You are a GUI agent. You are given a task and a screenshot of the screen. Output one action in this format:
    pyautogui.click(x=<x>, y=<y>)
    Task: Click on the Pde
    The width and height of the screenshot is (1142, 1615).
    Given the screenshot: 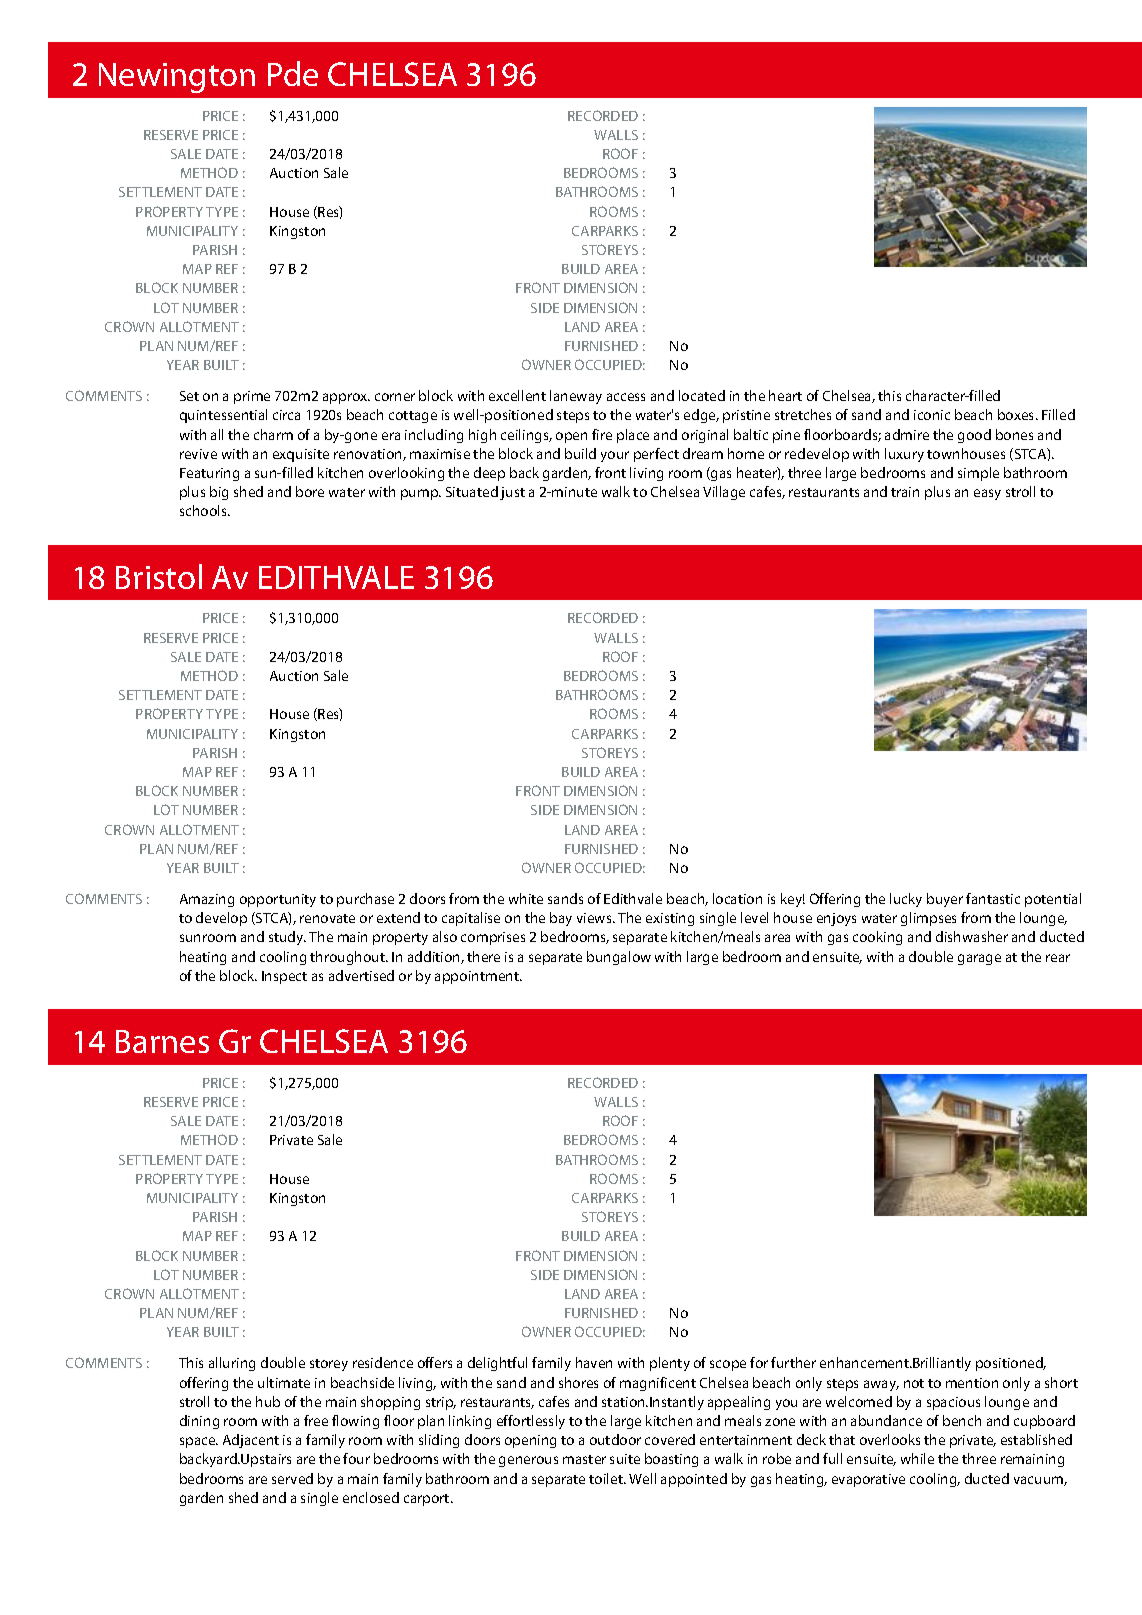 What is the action you would take?
    pyautogui.click(x=293, y=73)
